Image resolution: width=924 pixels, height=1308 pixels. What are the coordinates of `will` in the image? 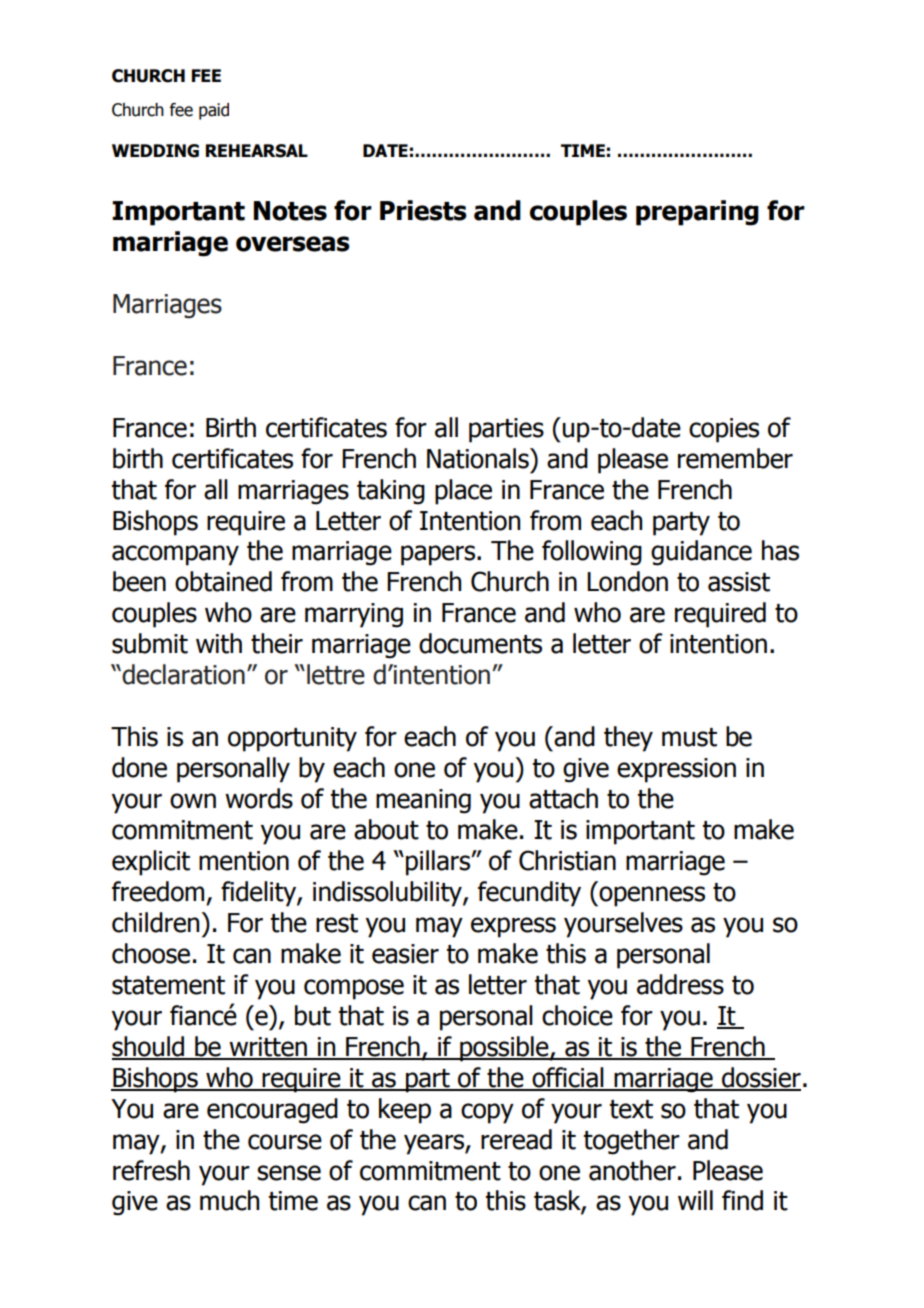 It's located at (695, 1200).
